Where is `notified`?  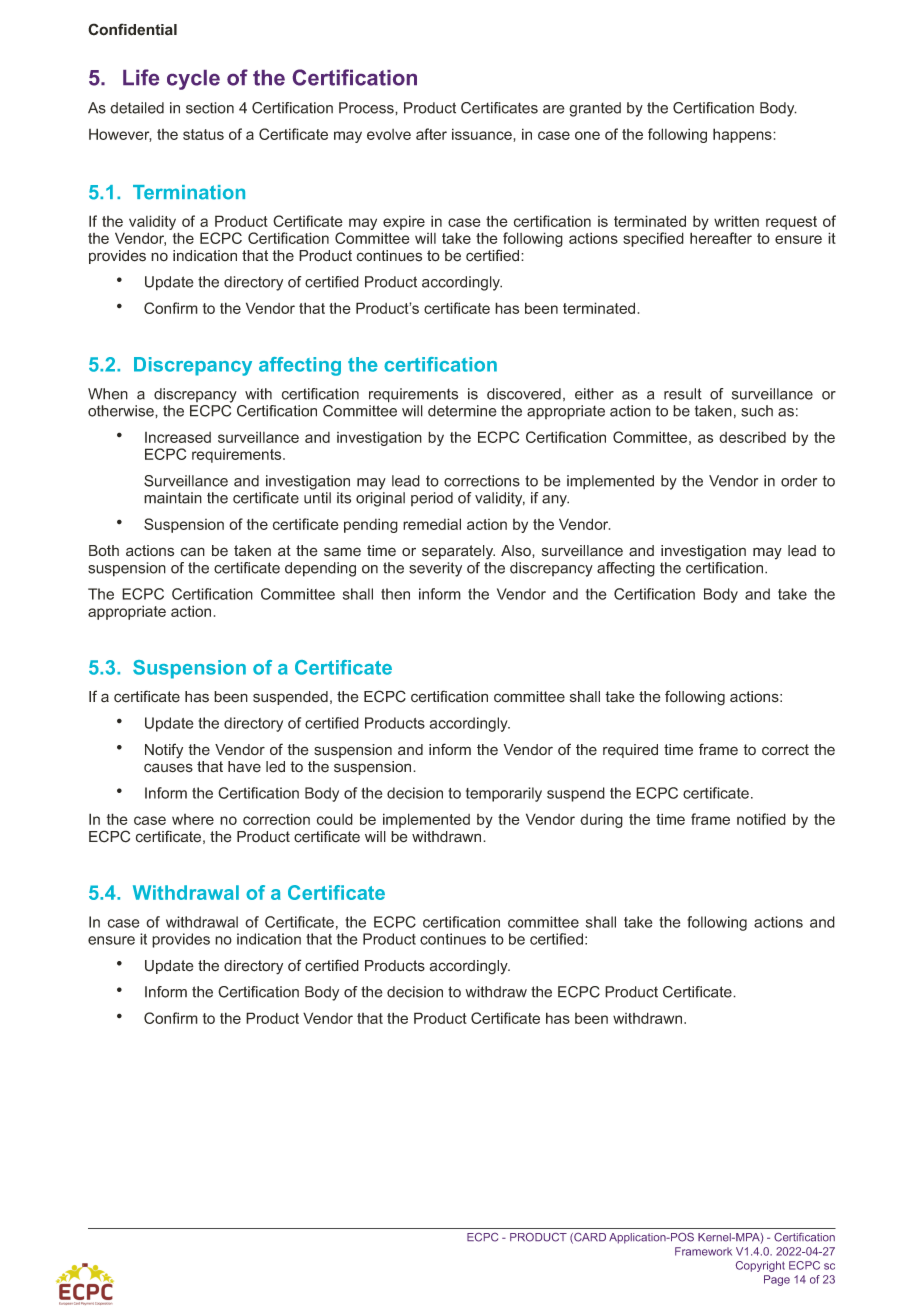
notified is located at coordinates (761, 819).
